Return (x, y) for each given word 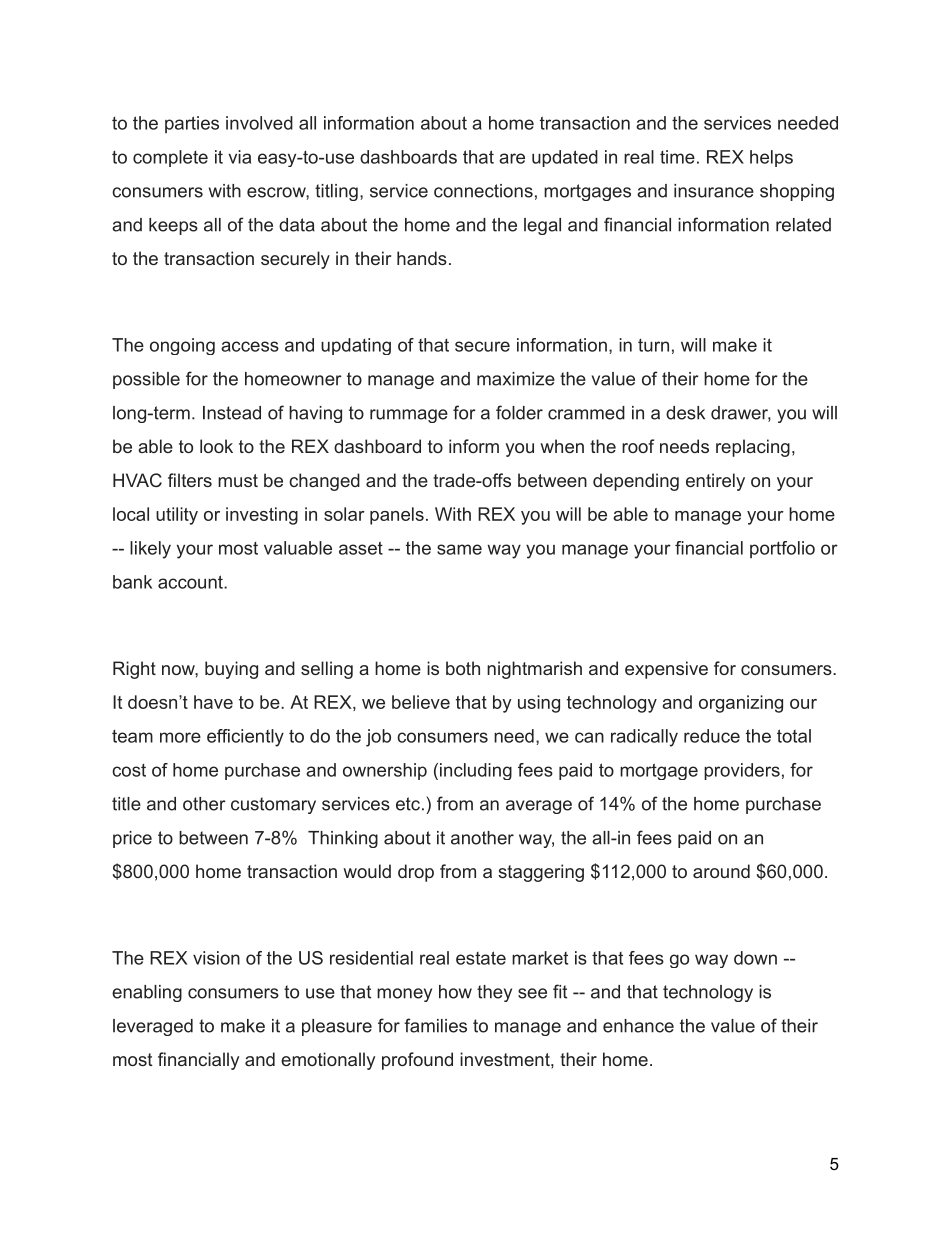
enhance (638, 1026)
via (239, 157)
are (512, 158)
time (677, 157)
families (435, 1025)
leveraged (153, 1027)
